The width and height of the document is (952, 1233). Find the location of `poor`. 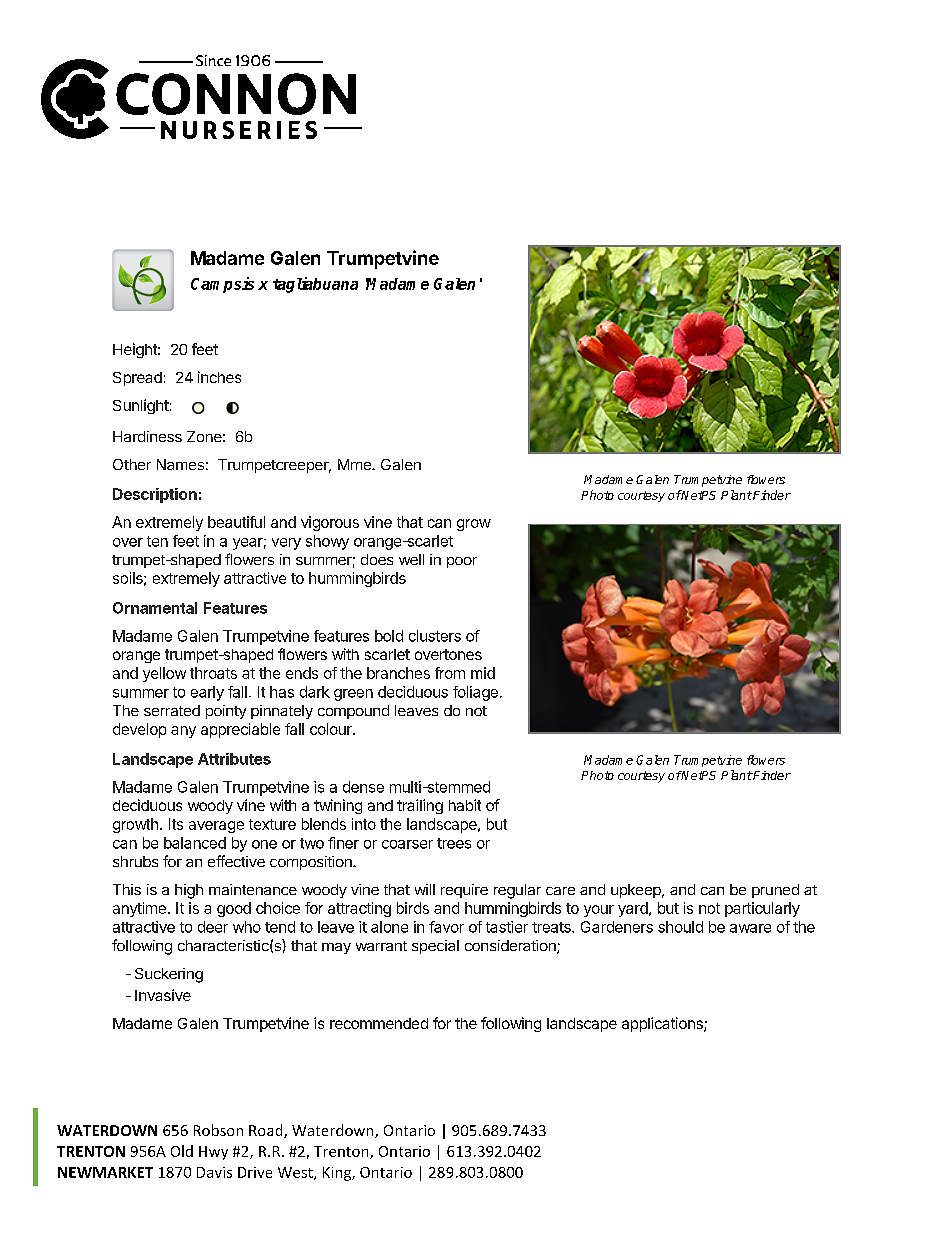

poor is located at coordinates (462, 562).
